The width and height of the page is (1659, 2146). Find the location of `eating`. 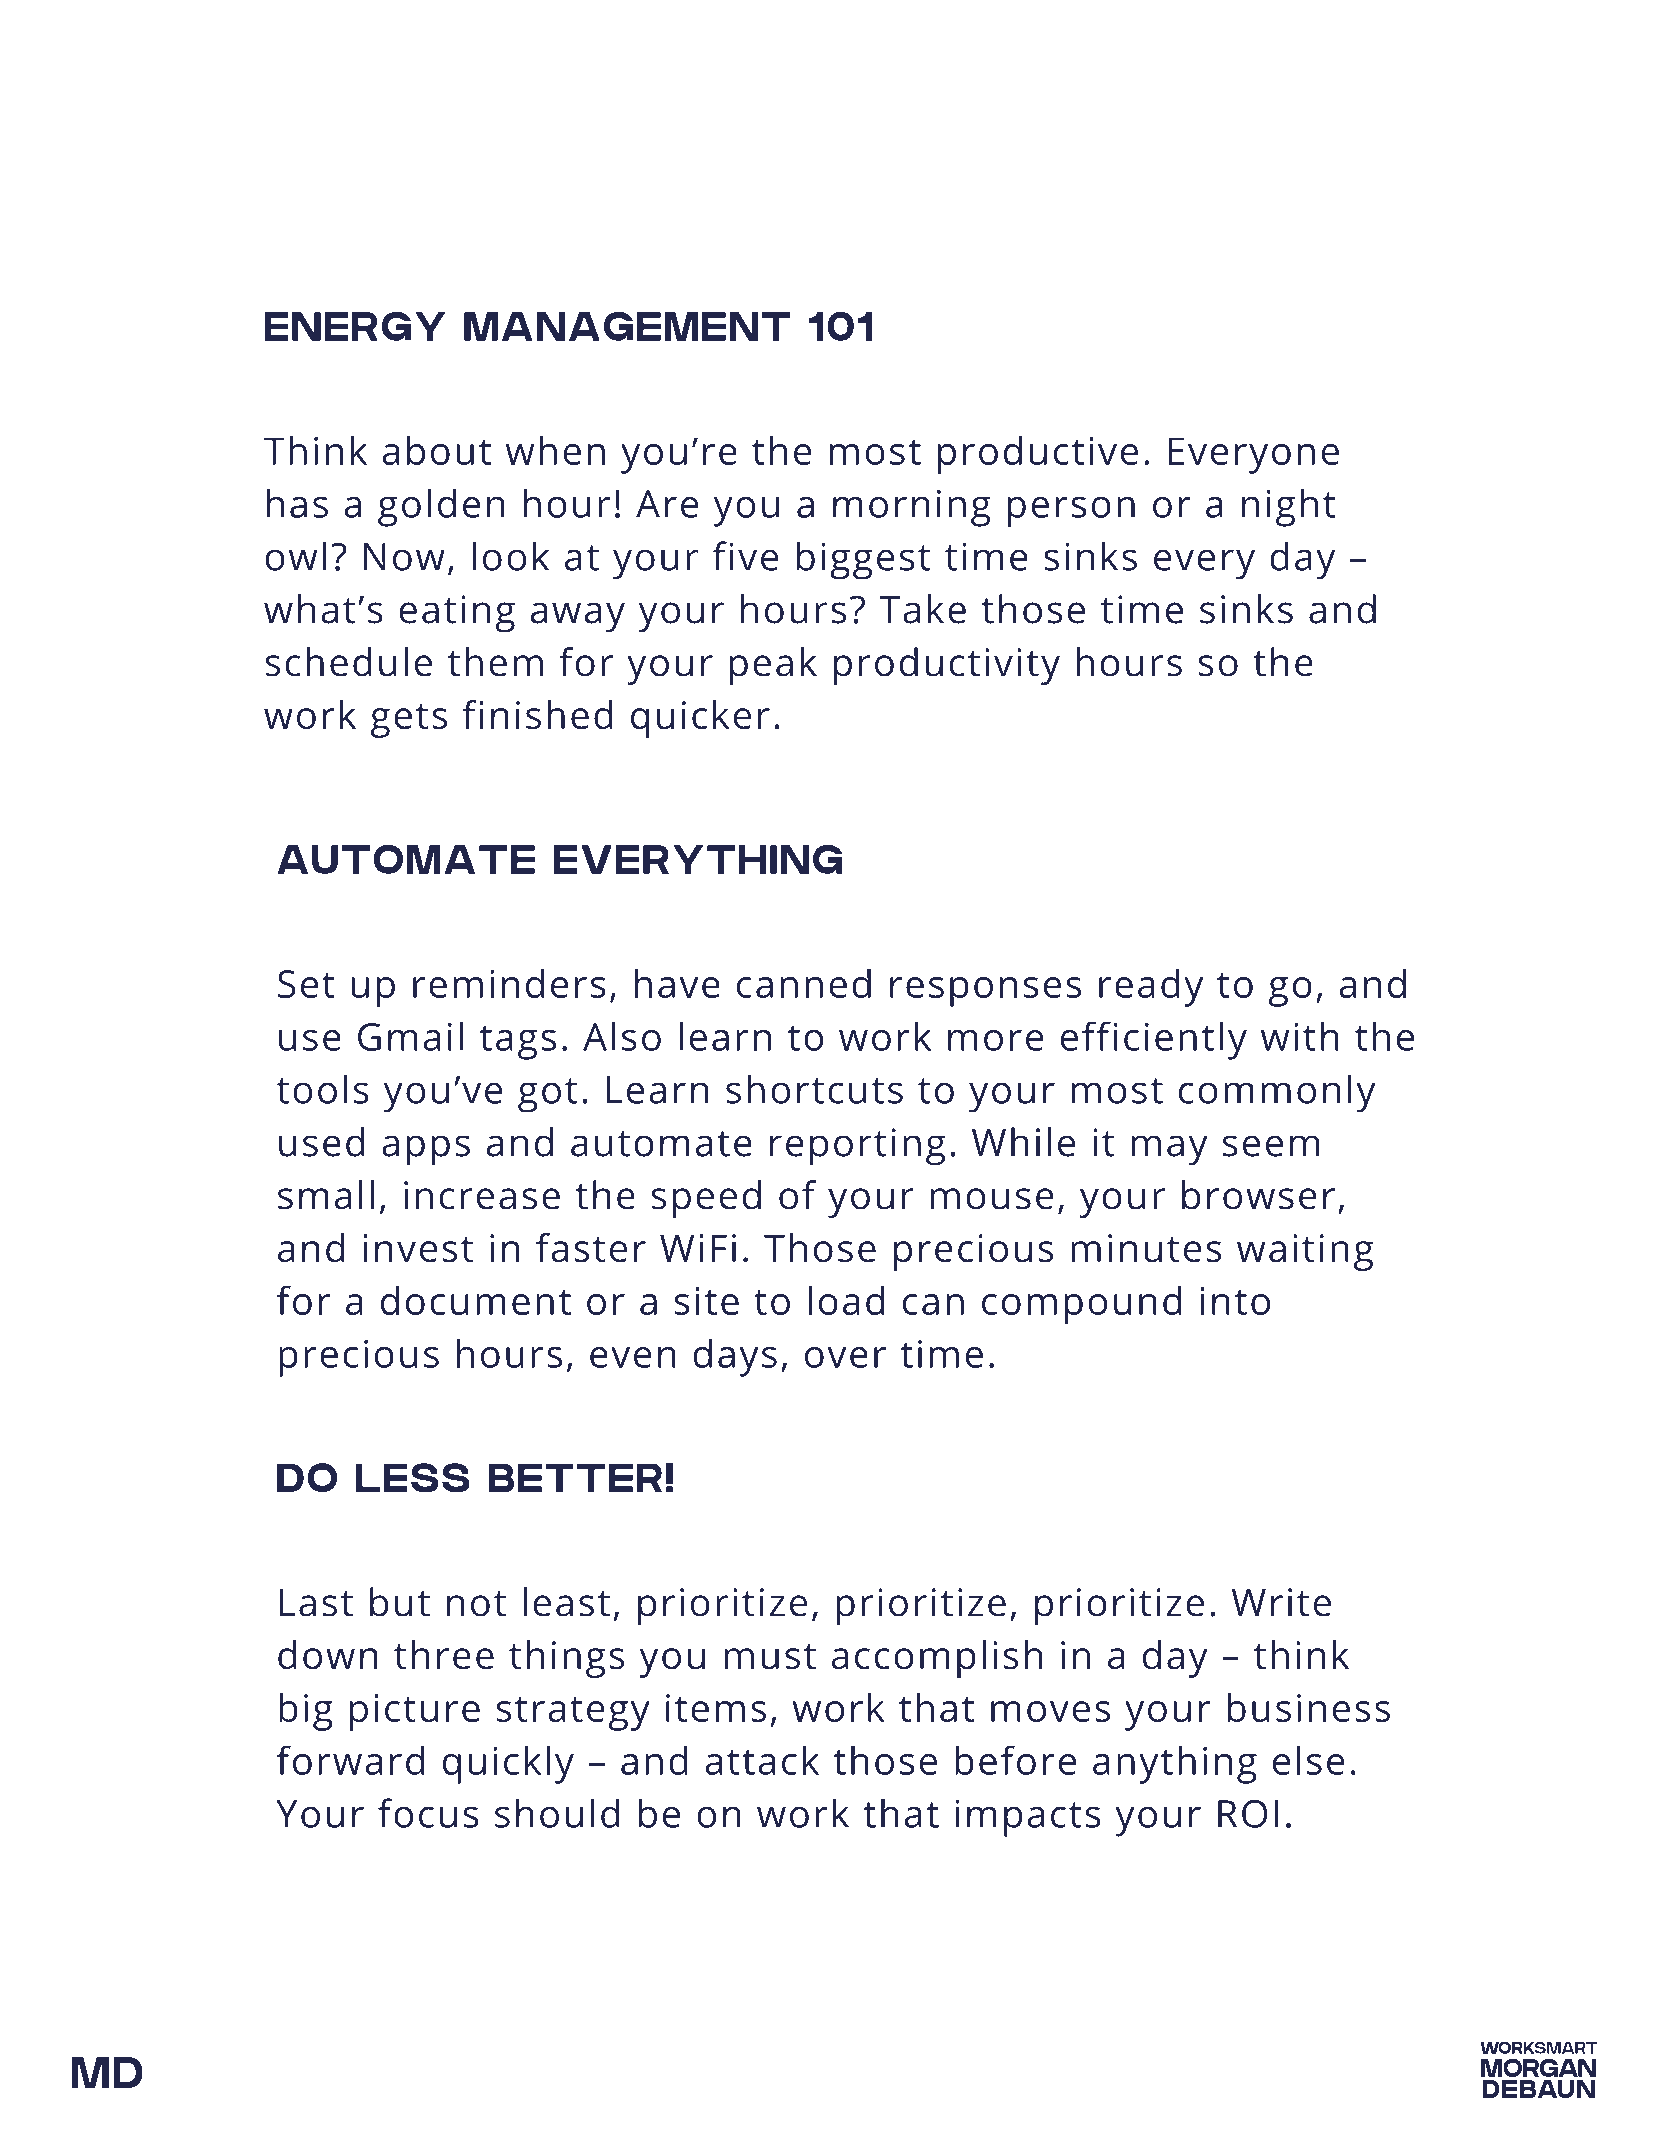

eating is located at coordinates (457, 614).
